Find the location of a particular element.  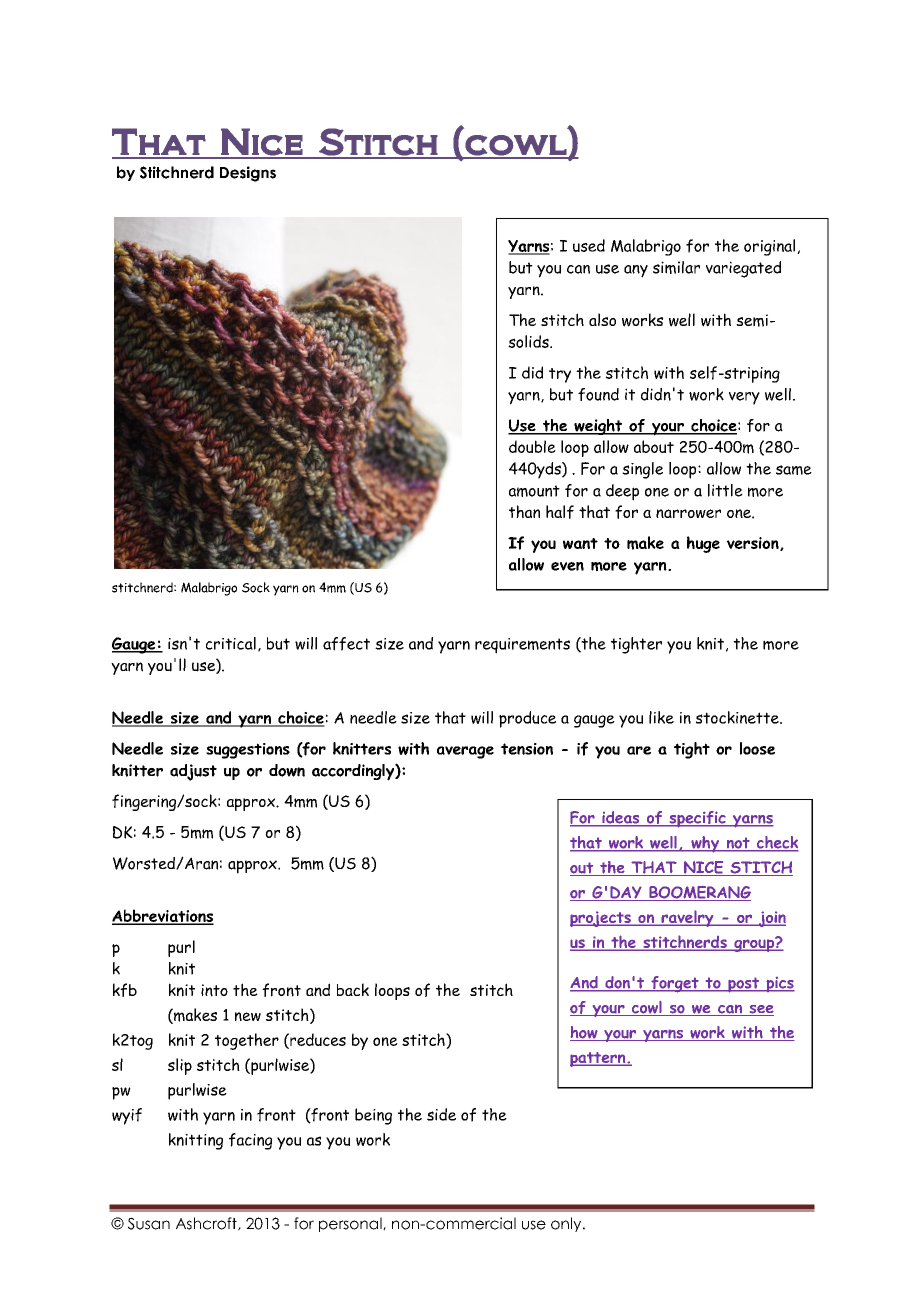

side is located at coordinates (441, 1114).
